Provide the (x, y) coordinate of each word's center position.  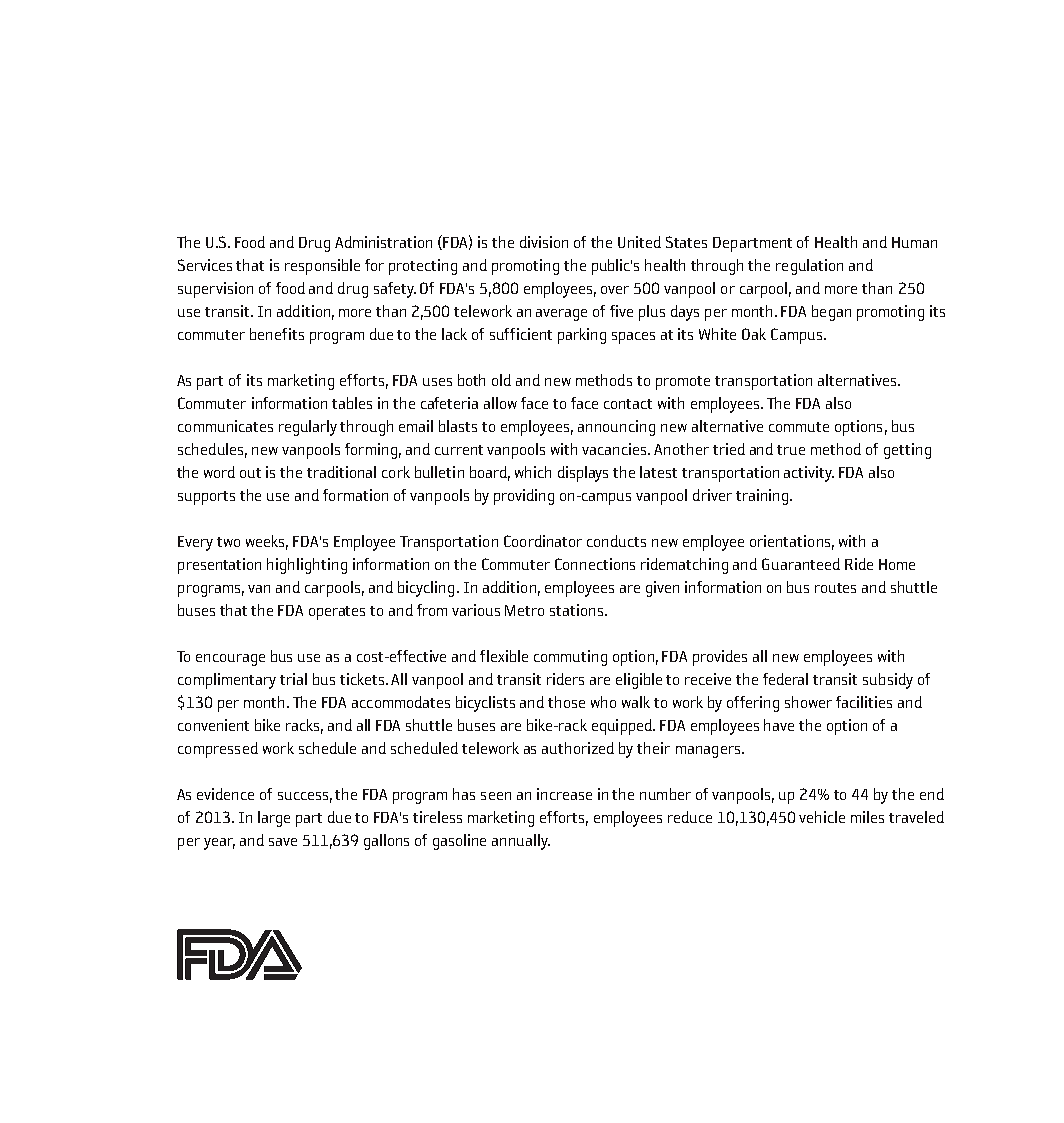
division (544, 242)
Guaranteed (801, 564)
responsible (322, 267)
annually (521, 842)
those (566, 702)
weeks (267, 542)
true (791, 450)
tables (352, 403)
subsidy (888, 681)
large (274, 819)
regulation (809, 267)
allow (500, 403)
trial (293, 679)
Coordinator (543, 541)
